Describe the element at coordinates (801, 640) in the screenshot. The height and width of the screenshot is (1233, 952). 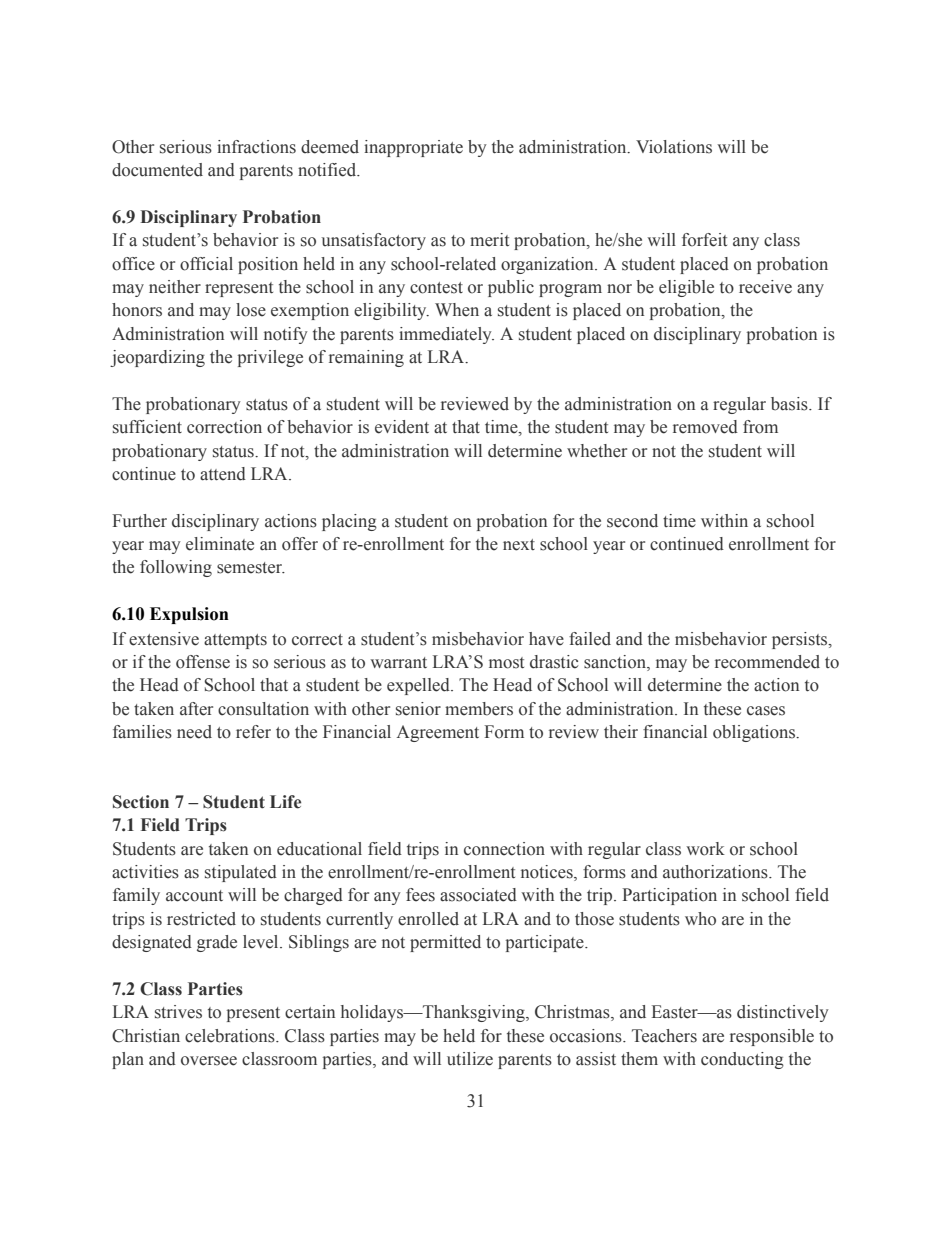
I see `persists` at that location.
